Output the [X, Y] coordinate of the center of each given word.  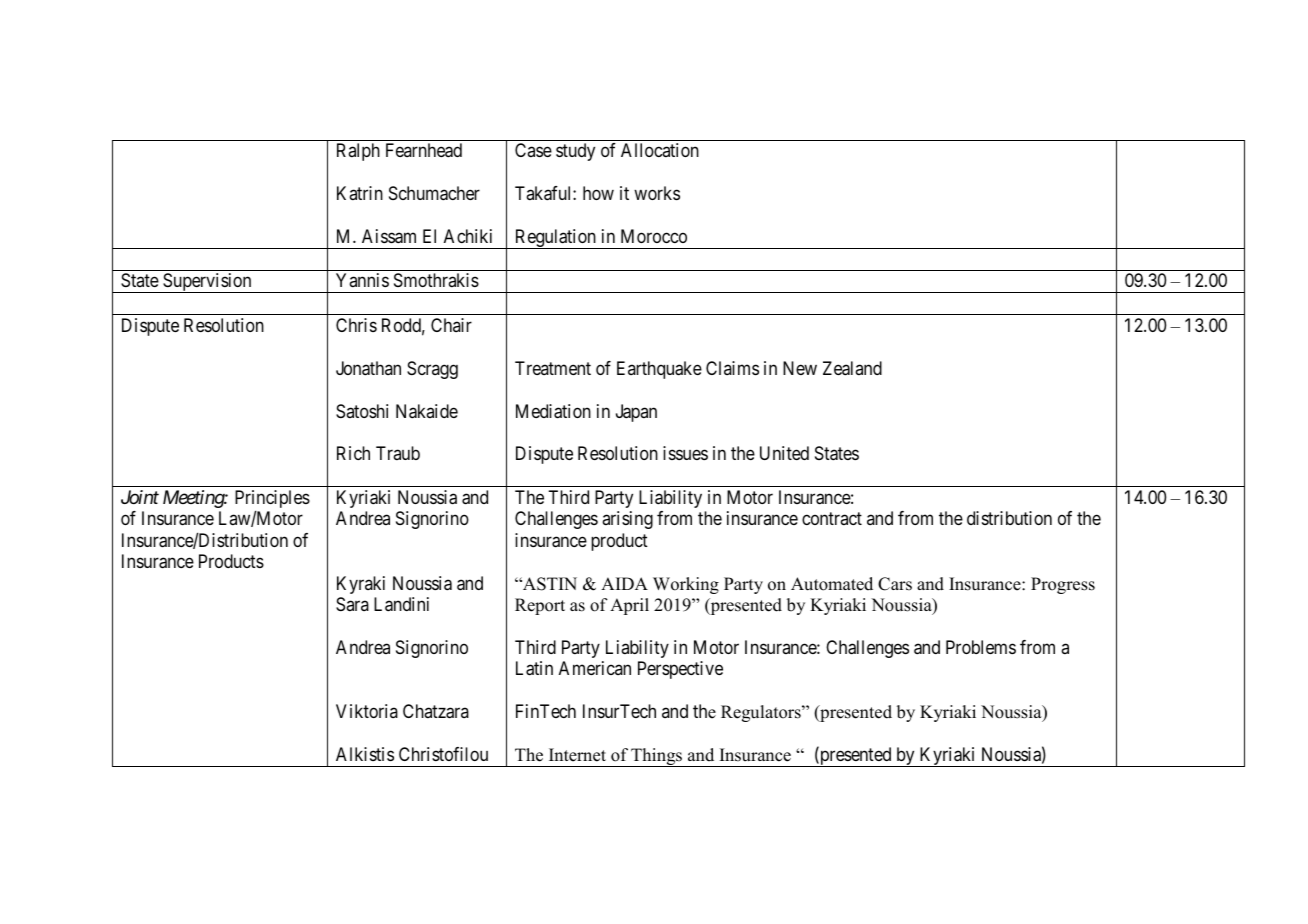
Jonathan [368, 368]
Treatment [553, 368]
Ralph [358, 152]
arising [627, 520]
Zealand [852, 368]
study [575, 152]
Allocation [660, 150]
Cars [895, 584]
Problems [981, 647]
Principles [272, 499]
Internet [577, 755]
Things [657, 757]
